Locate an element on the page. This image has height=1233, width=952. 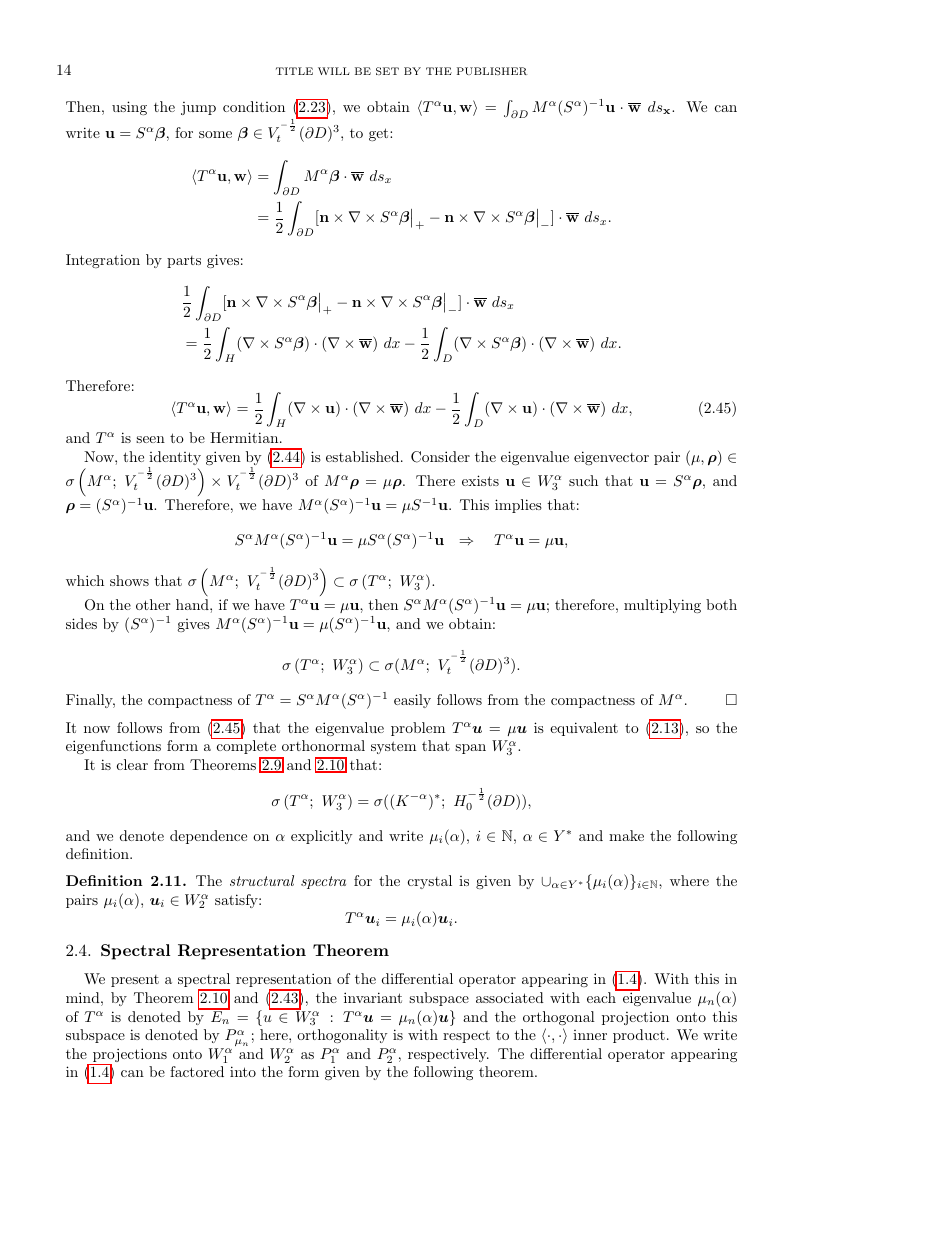
seen is located at coordinates (150, 439).
